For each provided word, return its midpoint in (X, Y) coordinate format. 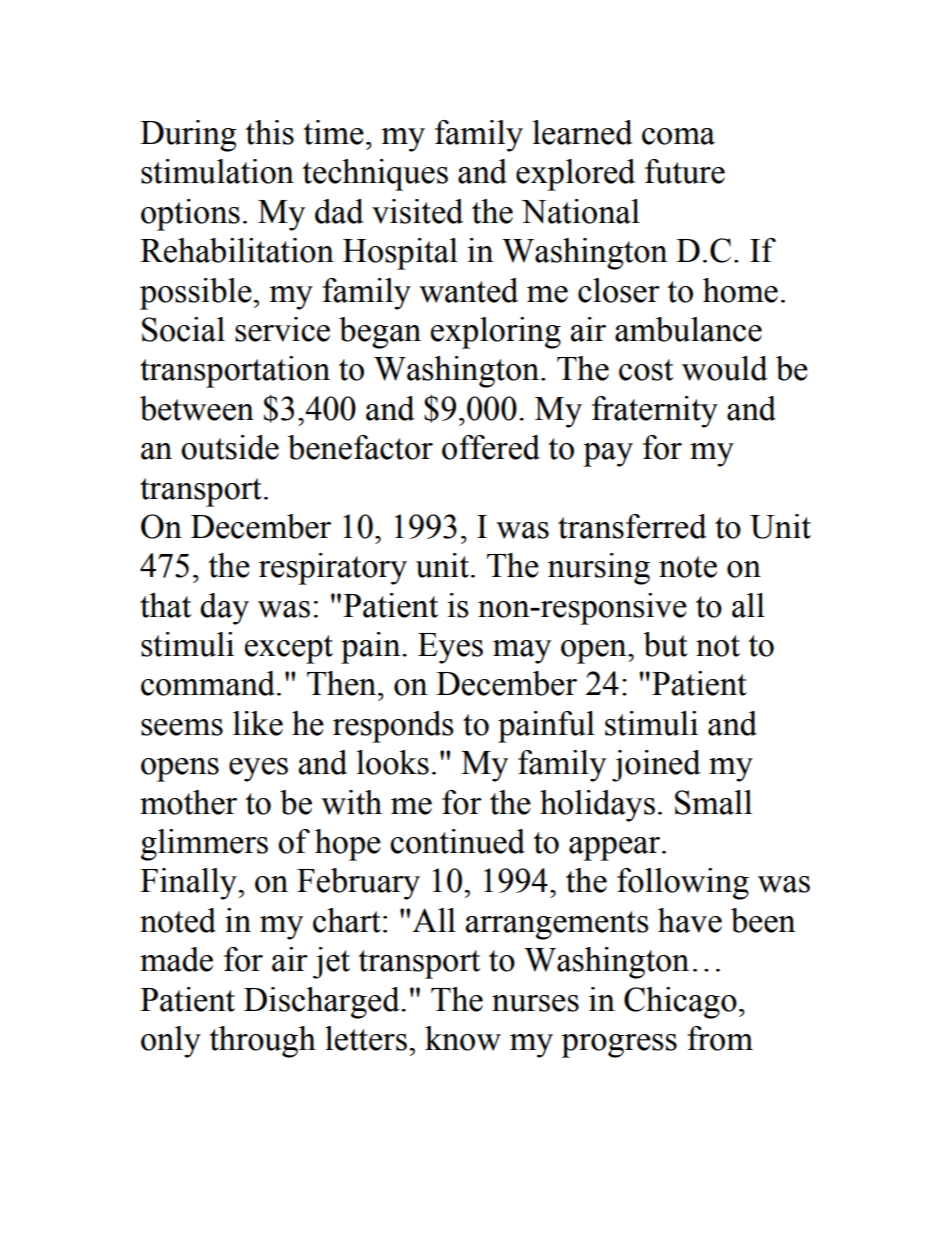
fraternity (655, 412)
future (685, 171)
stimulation (217, 171)
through (262, 1042)
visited (417, 211)
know (463, 1038)
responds (393, 727)
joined (656, 766)
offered (491, 447)
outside (230, 447)
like (258, 723)
